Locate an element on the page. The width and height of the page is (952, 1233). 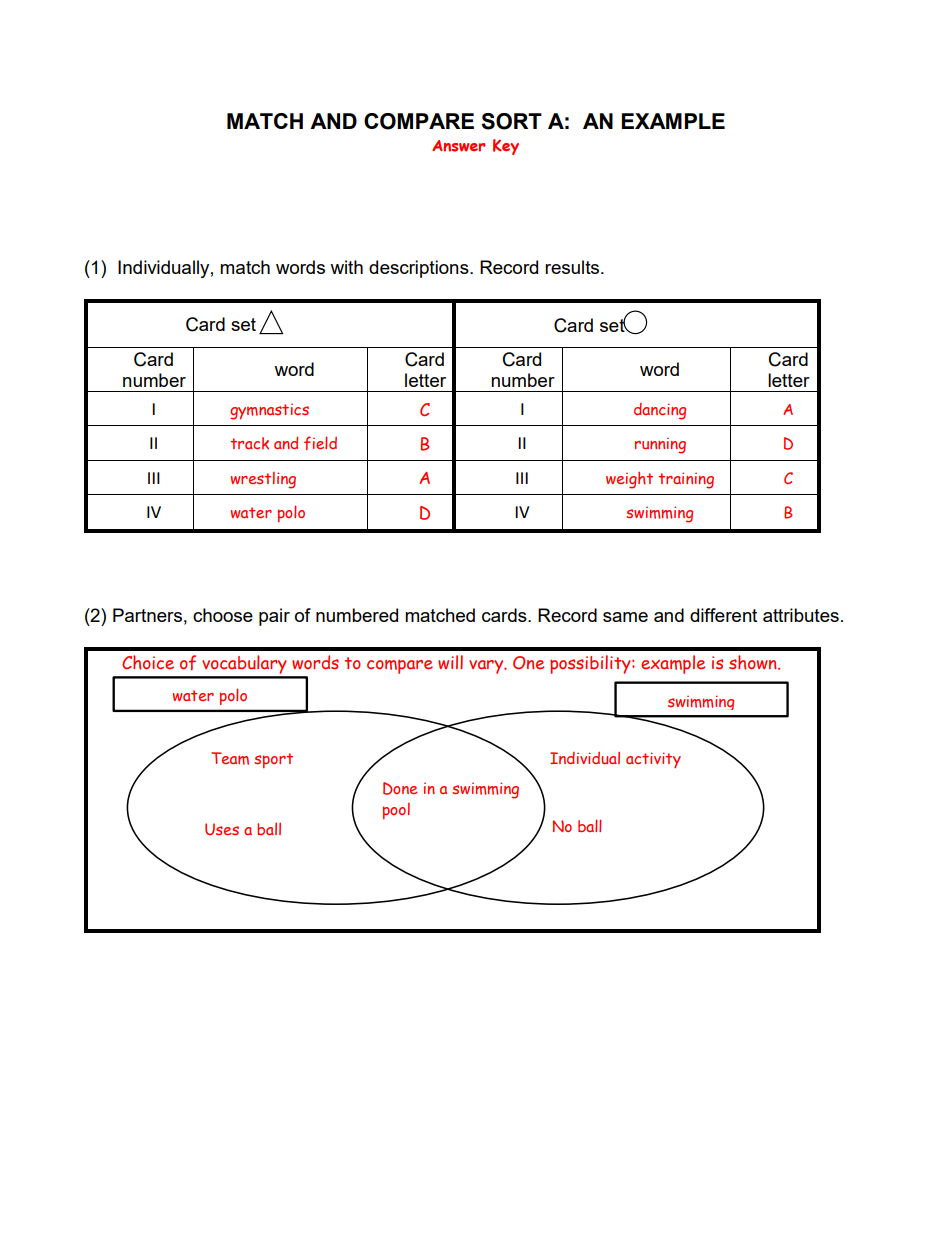
Key is located at coordinates (506, 147).
